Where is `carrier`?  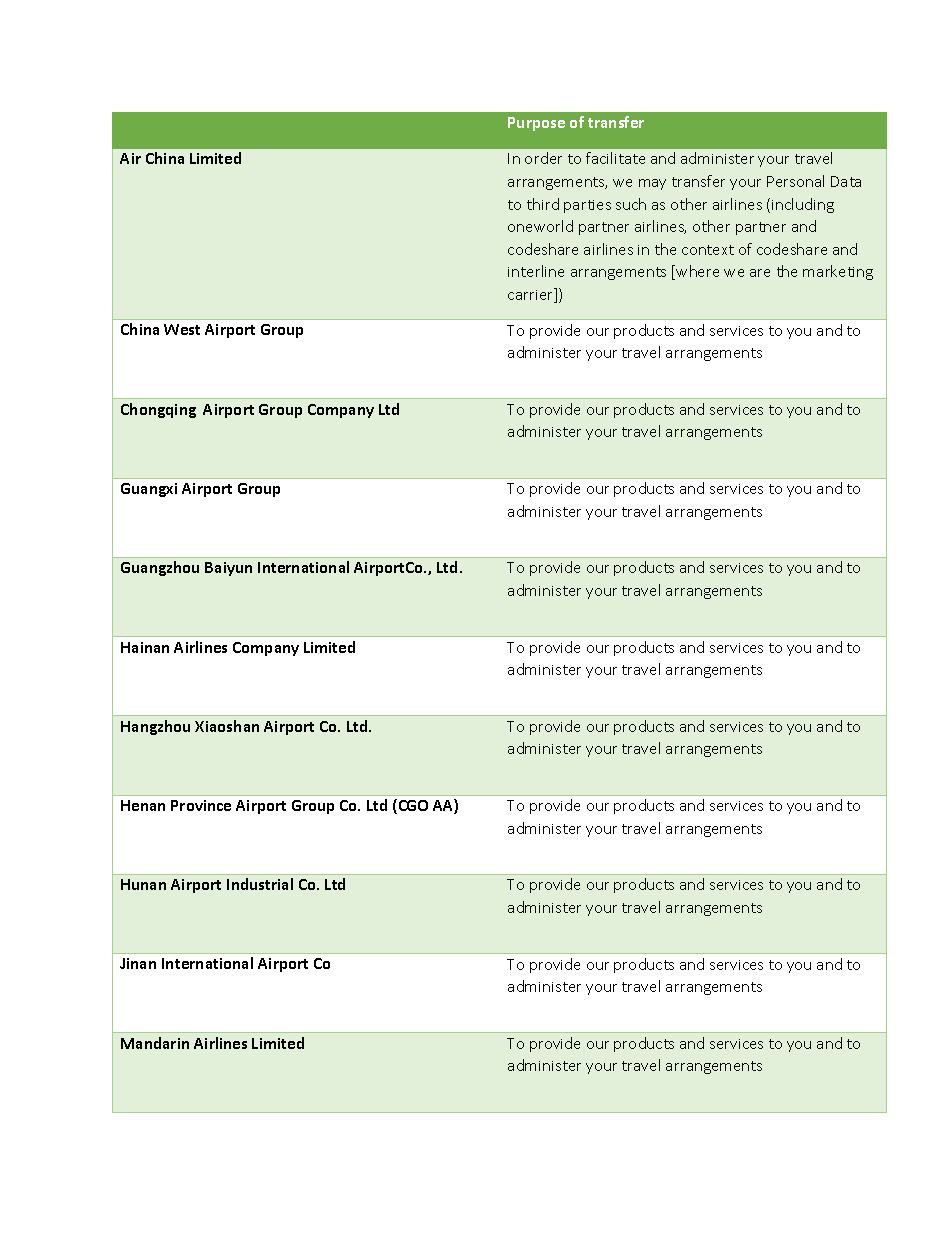
carrier is located at coordinates (532, 295).
